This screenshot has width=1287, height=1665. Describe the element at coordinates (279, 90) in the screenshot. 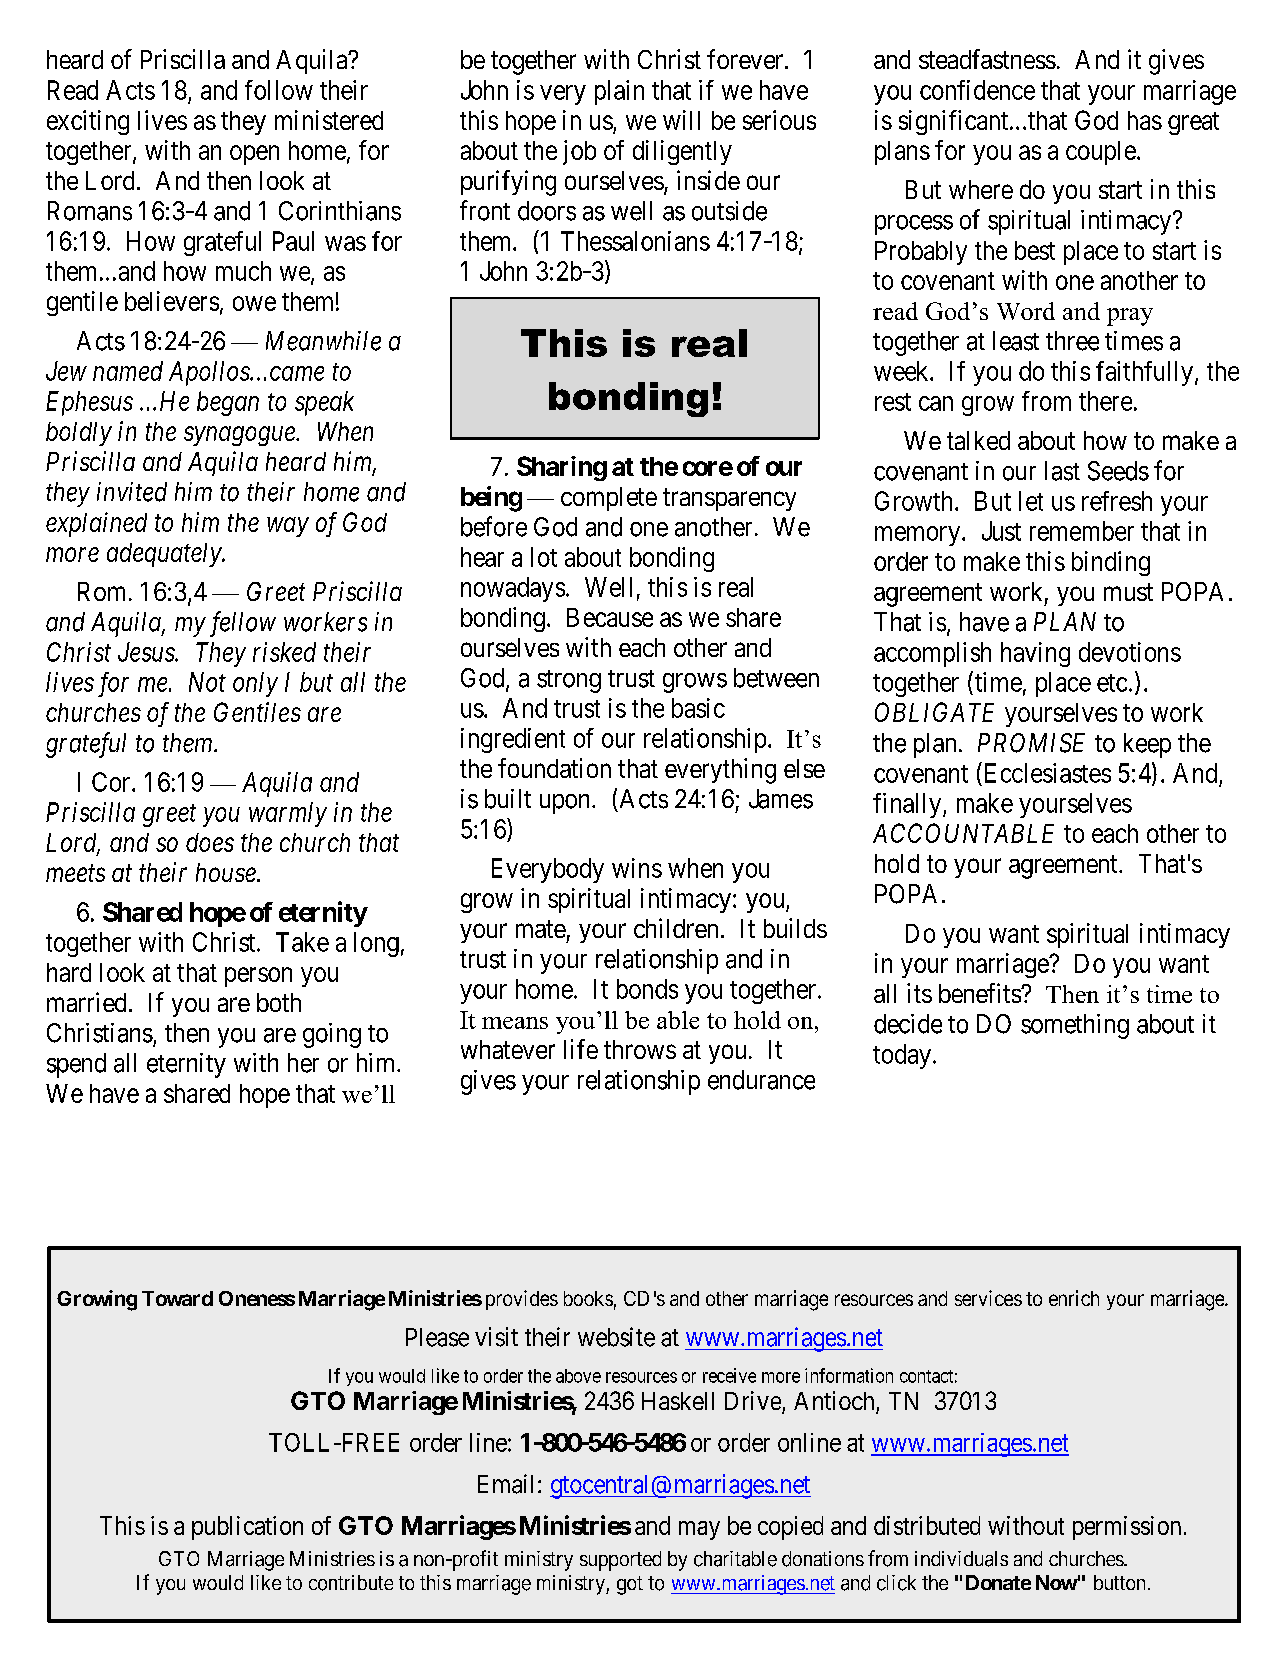

I see `follow` at that location.
